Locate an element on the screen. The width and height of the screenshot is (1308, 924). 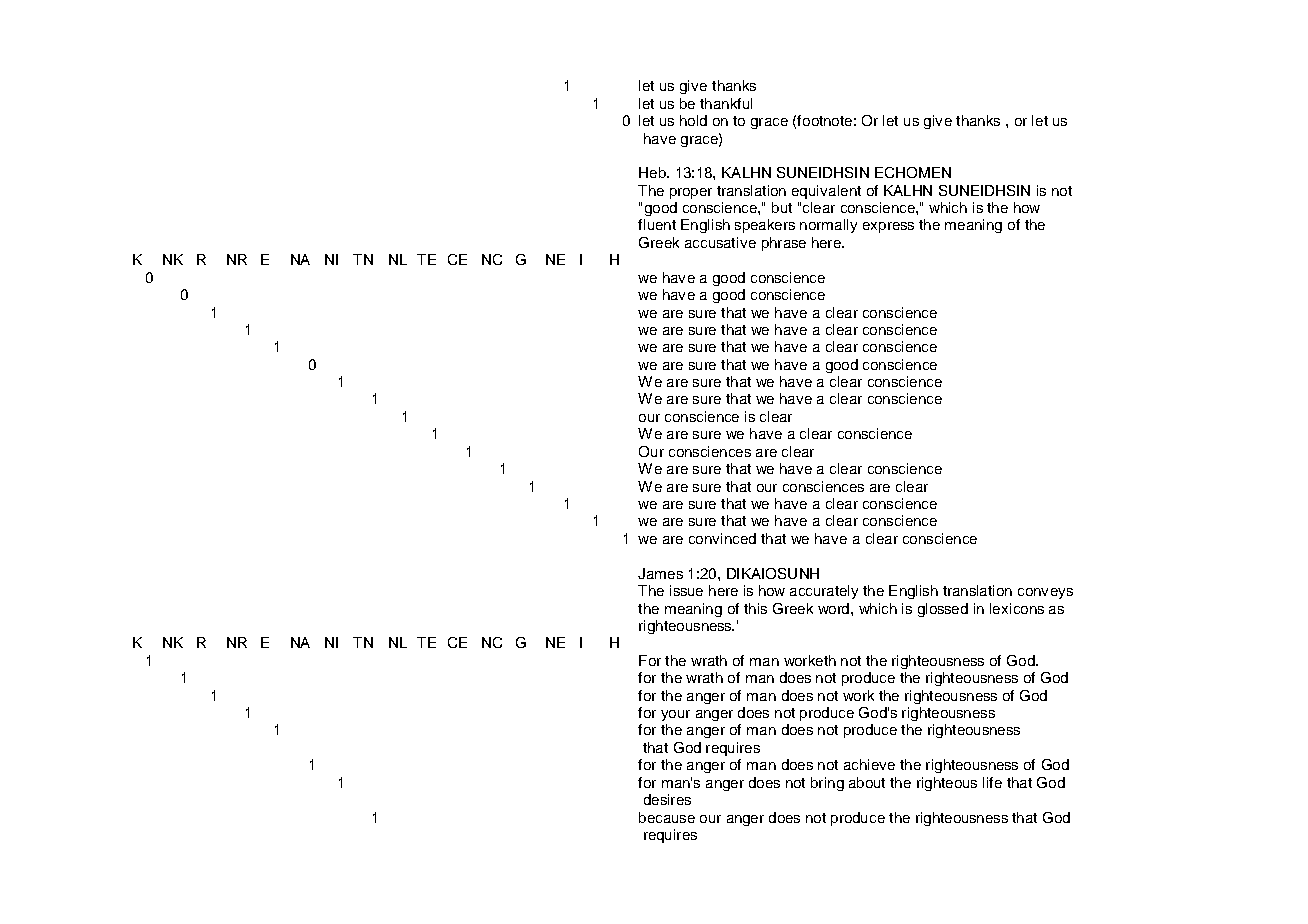
hold is located at coordinates (693, 120).
